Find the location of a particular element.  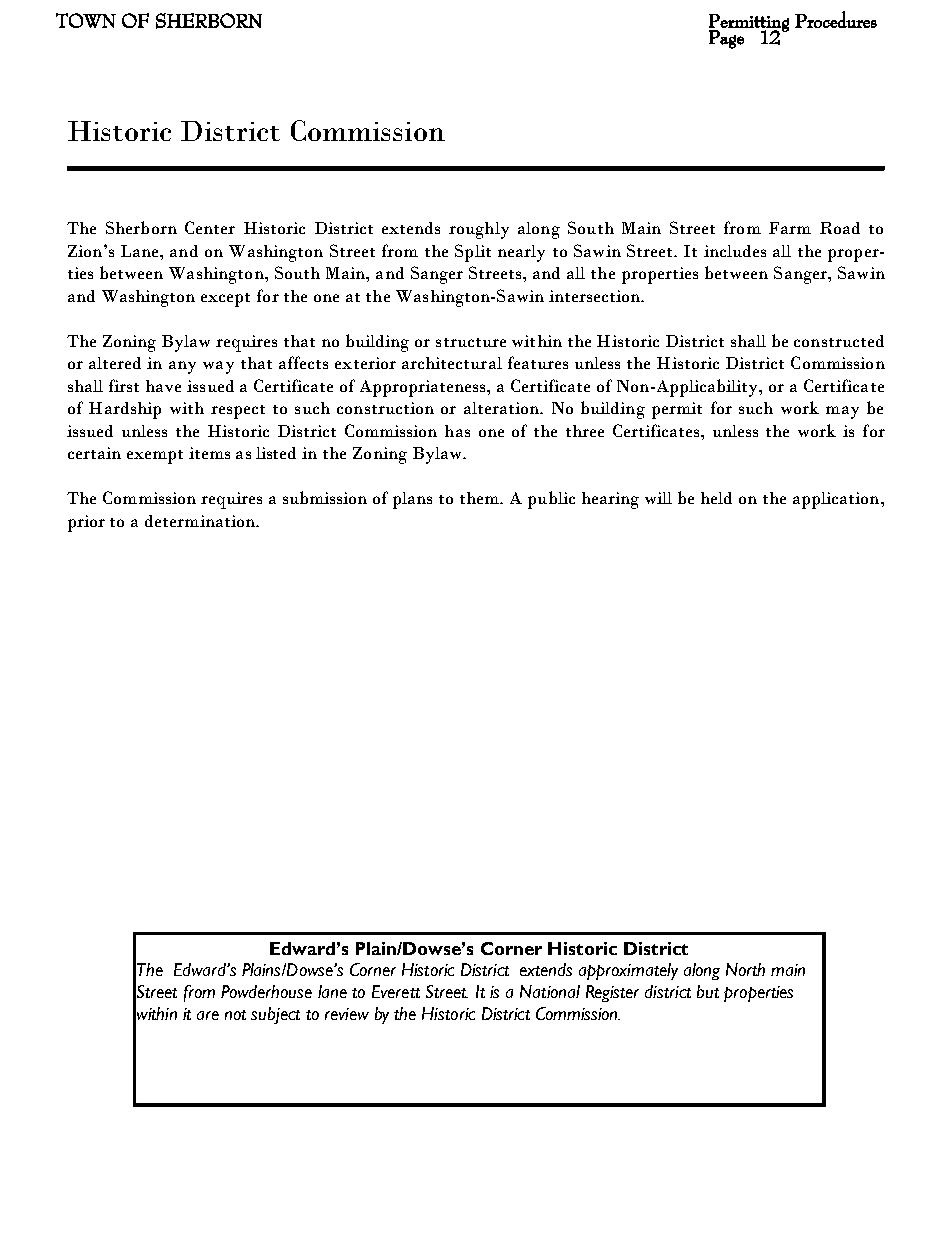

any is located at coordinates (182, 367).
